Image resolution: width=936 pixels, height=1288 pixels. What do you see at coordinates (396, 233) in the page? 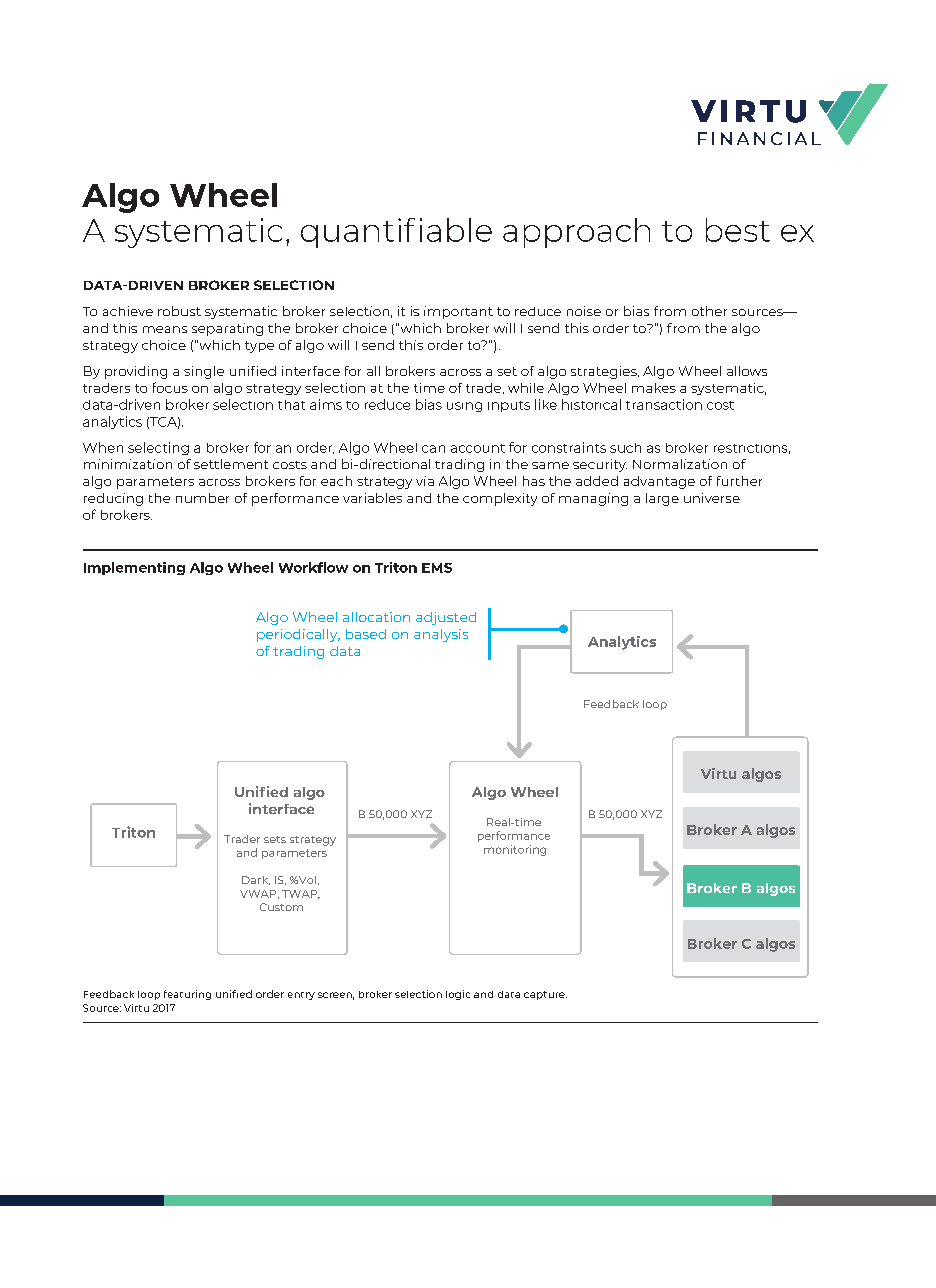
I see `quantifiable` at bounding box center [396, 233].
